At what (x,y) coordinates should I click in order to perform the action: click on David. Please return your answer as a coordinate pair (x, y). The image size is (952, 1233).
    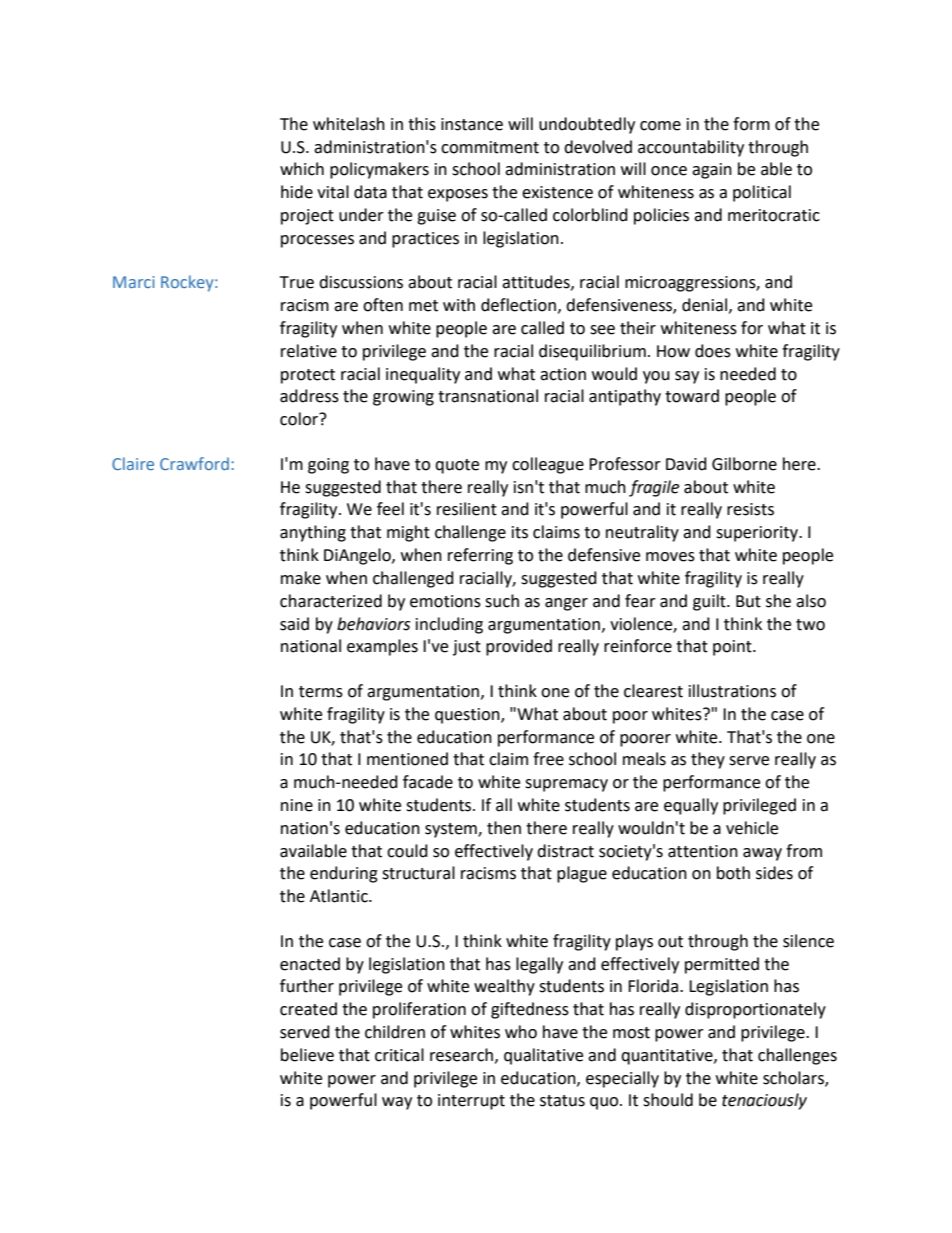
    Looking at the image, I should click on (686, 464).
